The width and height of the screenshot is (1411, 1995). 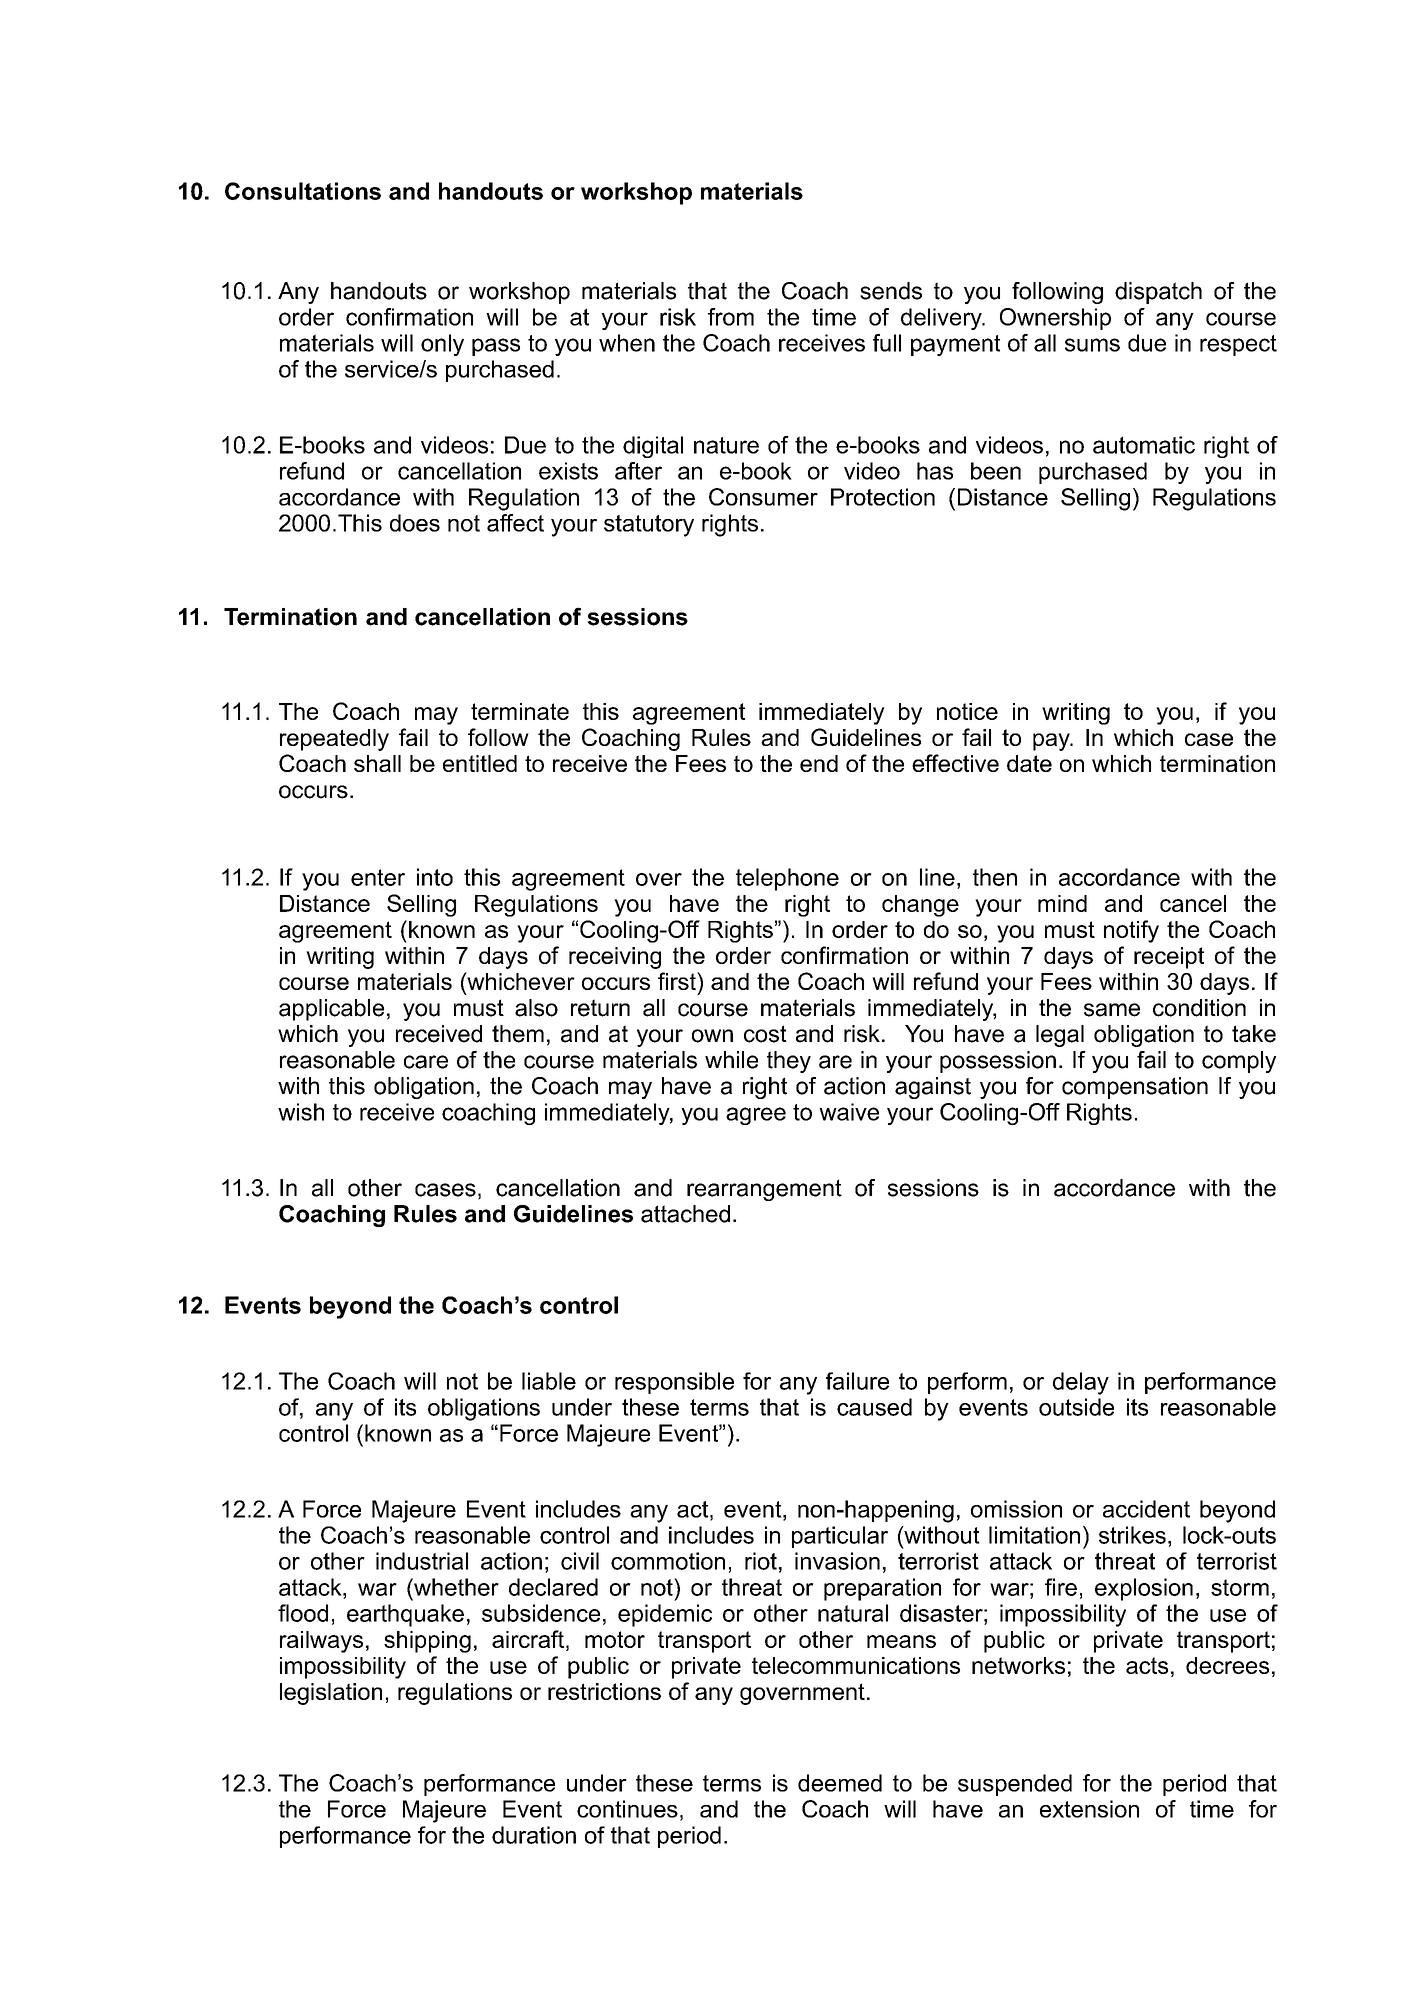 What do you see at coordinates (377, 763) in the screenshot?
I see `shall` at bounding box center [377, 763].
